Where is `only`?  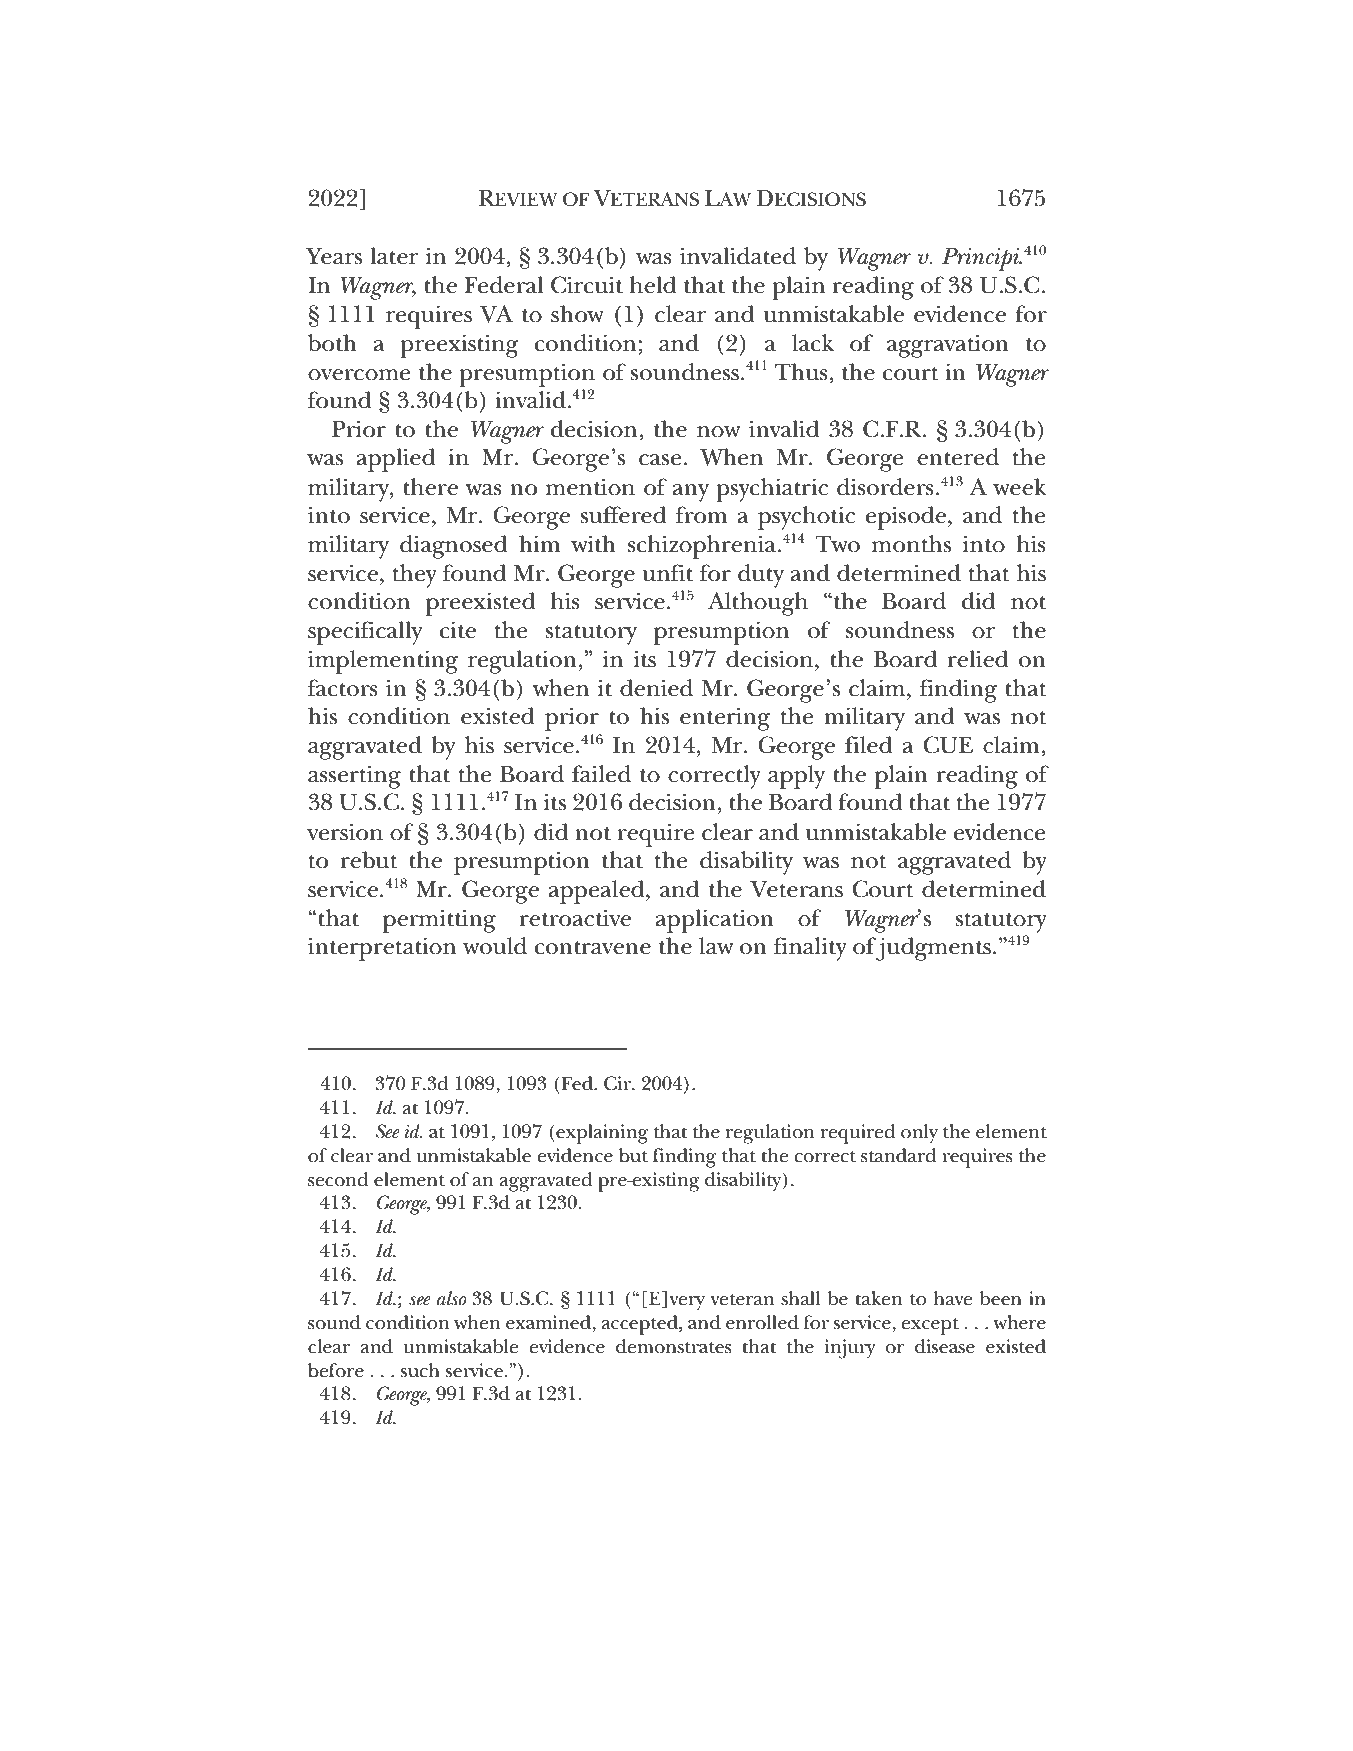 only is located at coordinates (919, 1134).
